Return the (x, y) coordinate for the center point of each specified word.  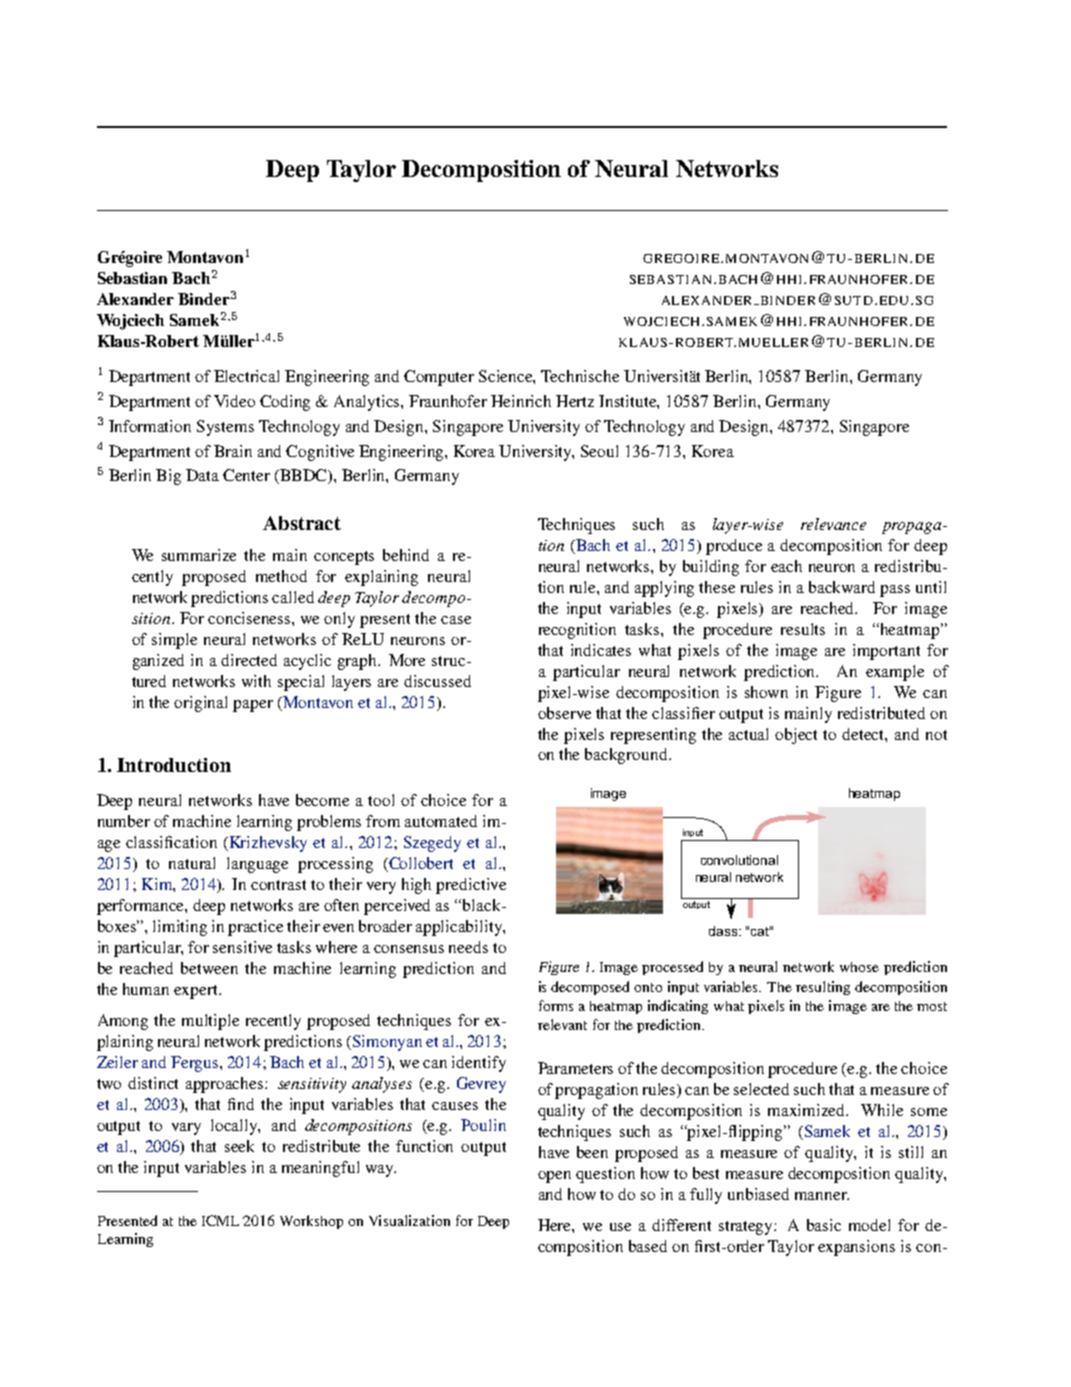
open (554, 1177)
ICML (220, 1220)
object (796, 736)
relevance (833, 524)
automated (441, 821)
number (124, 821)
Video (234, 401)
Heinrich (521, 401)
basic (824, 1225)
